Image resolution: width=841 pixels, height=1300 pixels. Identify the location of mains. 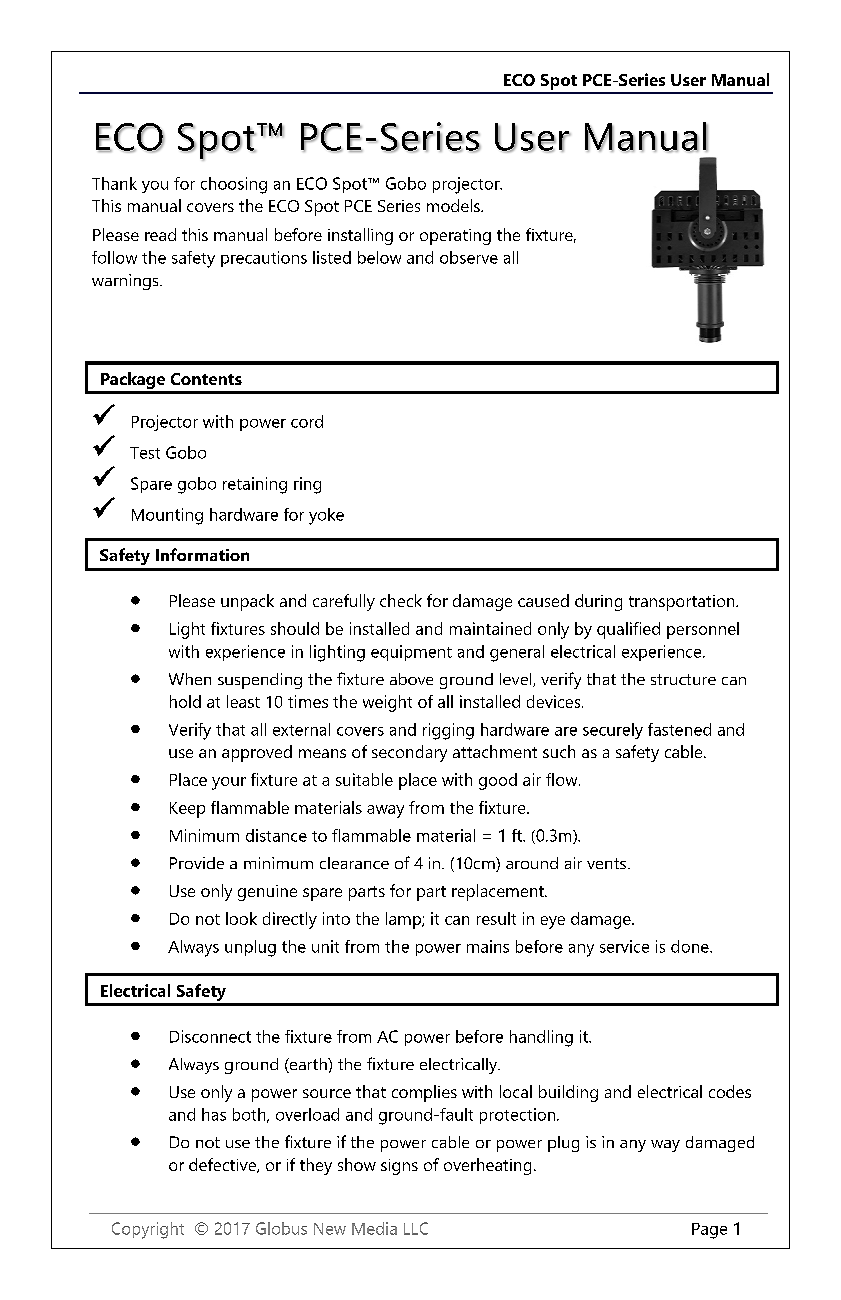
(488, 946).
